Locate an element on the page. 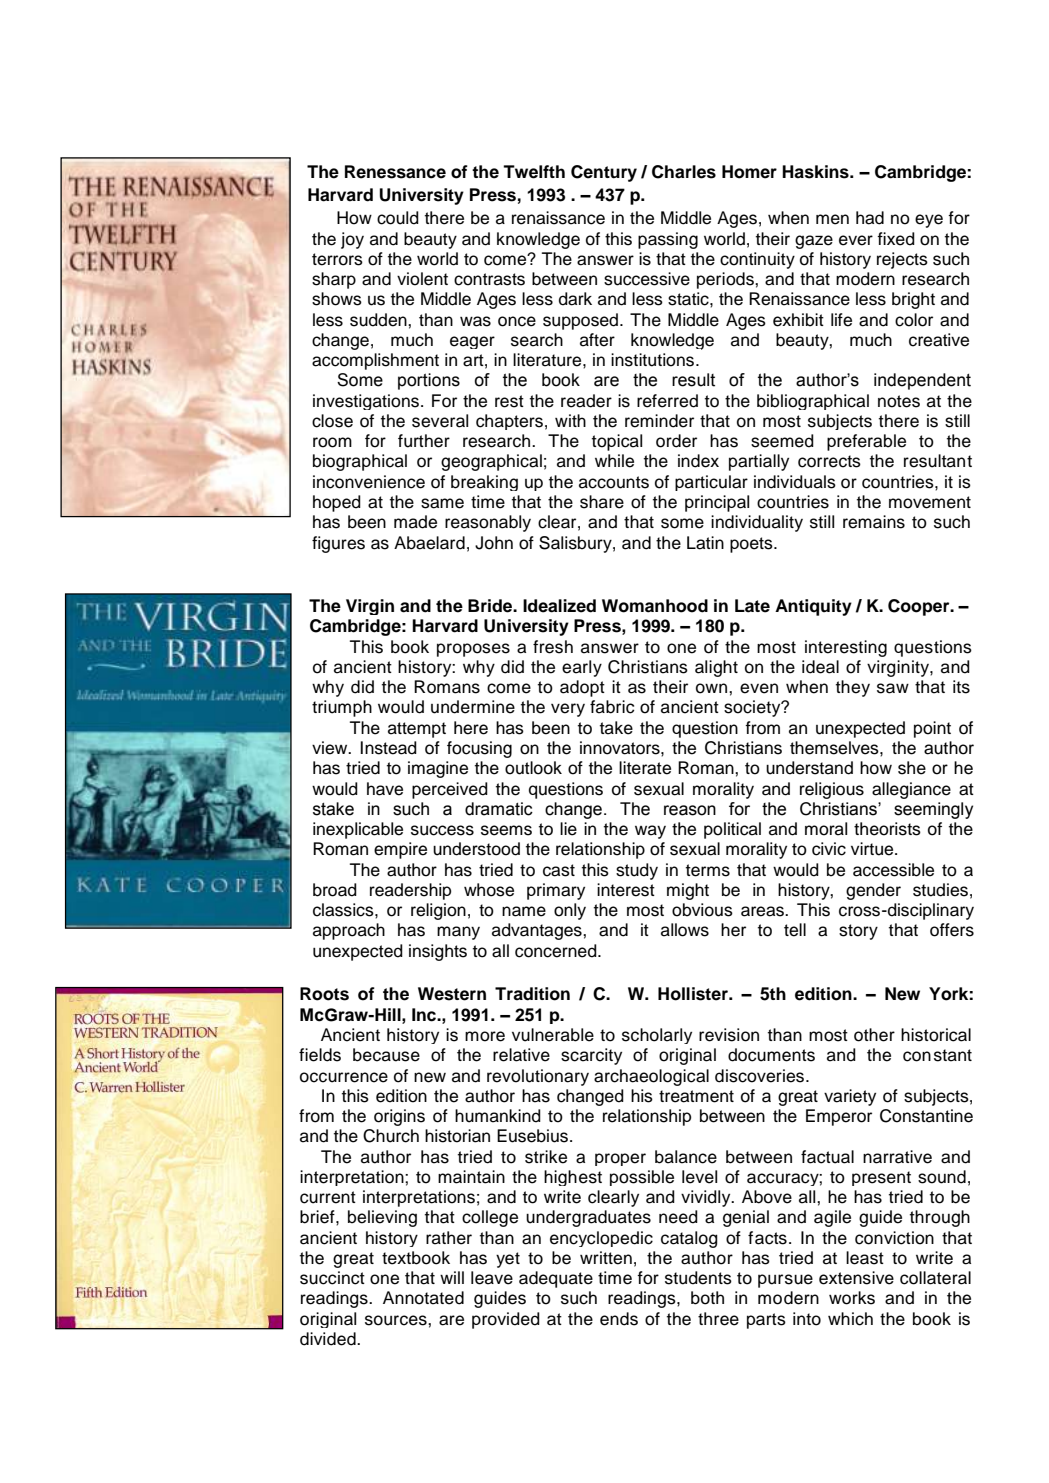 Image resolution: width=1049 pixels, height=1483 pixels. because is located at coordinates (386, 1055).
